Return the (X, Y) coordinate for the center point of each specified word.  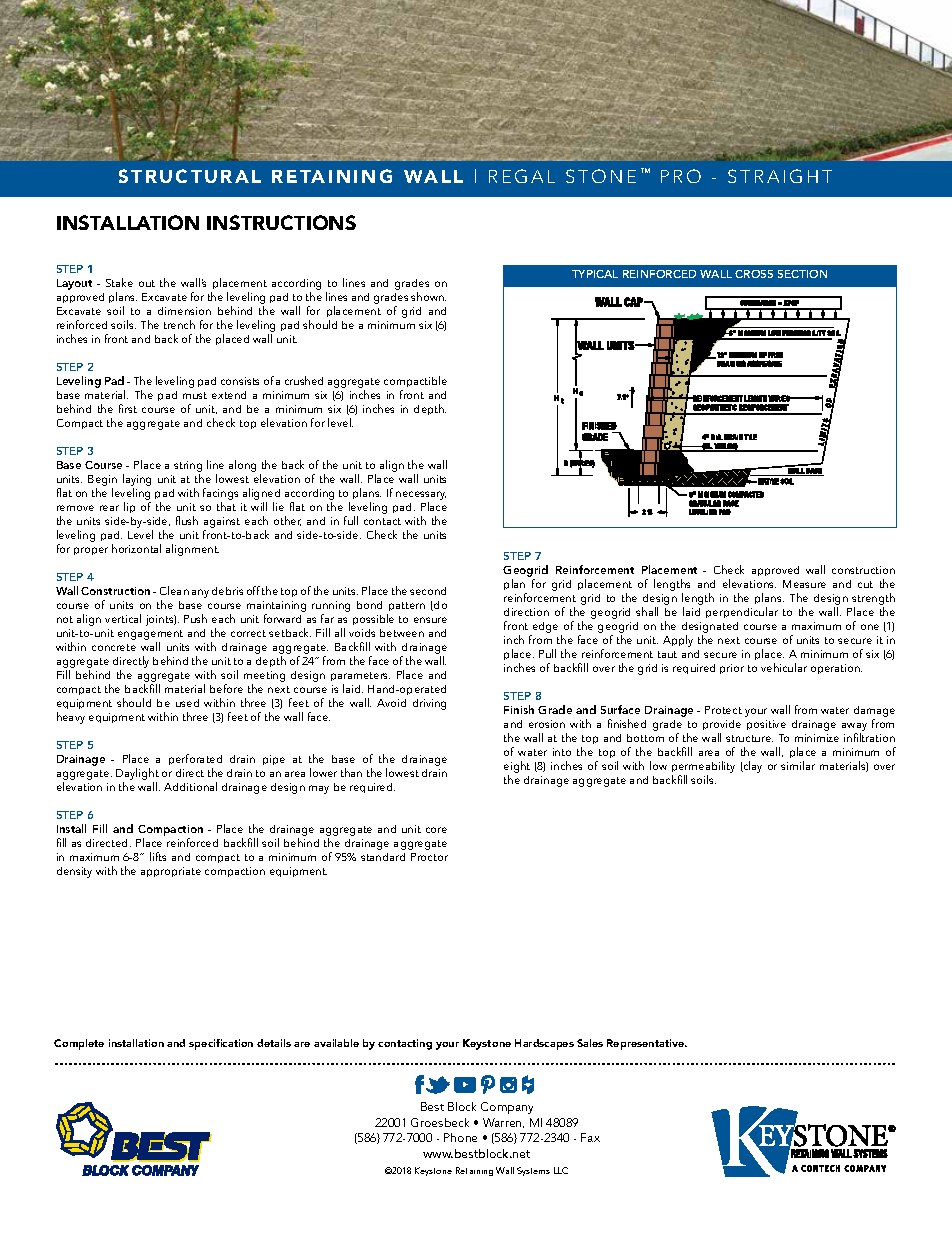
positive (766, 725)
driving (429, 704)
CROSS (754, 274)
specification (221, 1044)
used (187, 703)
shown (428, 296)
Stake (119, 282)
